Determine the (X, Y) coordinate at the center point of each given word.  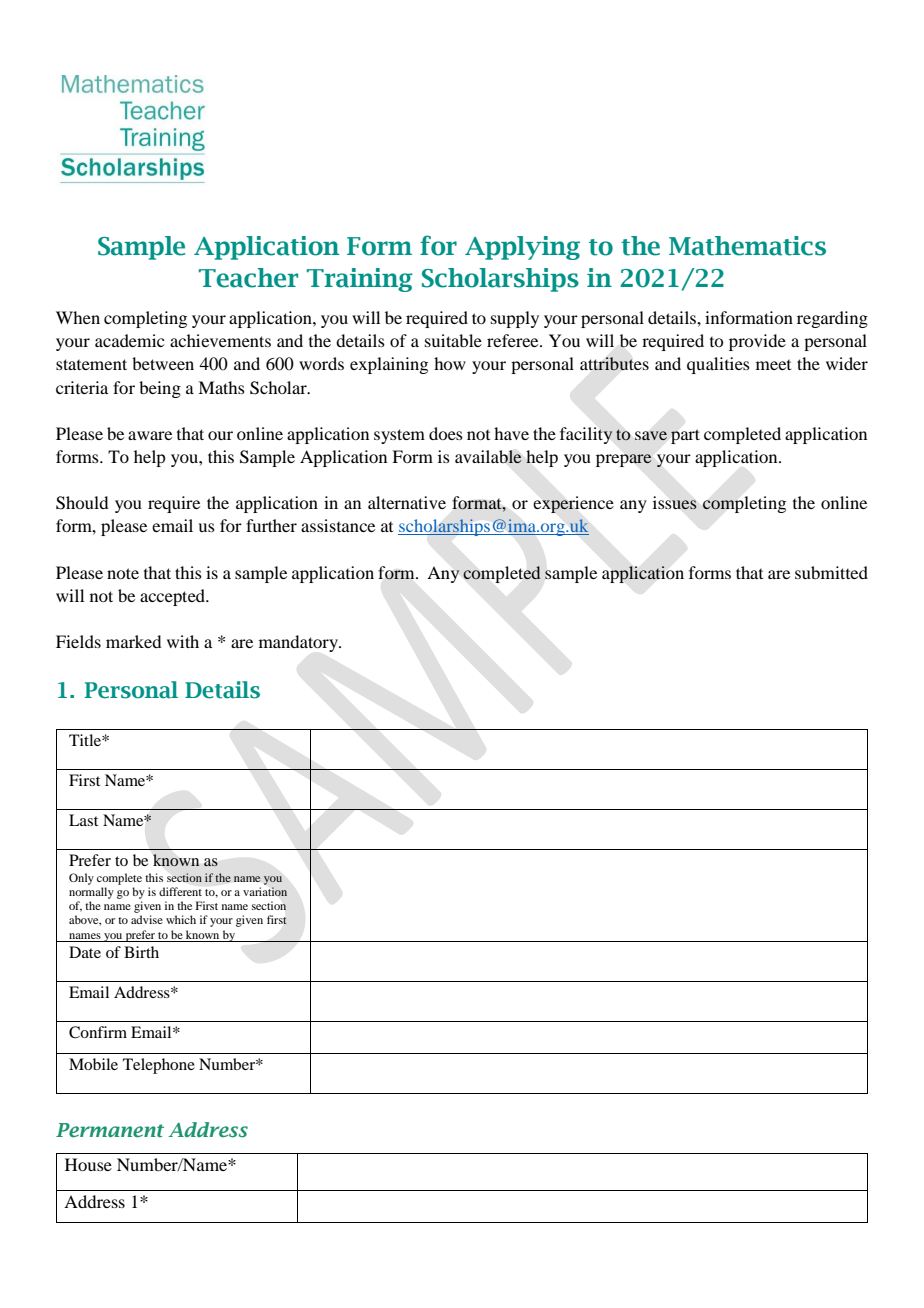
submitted (831, 572)
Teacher (248, 278)
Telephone (159, 1066)
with (183, 641)
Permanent (110, 1130)
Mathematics (747, 246)
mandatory (299, 643)
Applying (522, 248)
